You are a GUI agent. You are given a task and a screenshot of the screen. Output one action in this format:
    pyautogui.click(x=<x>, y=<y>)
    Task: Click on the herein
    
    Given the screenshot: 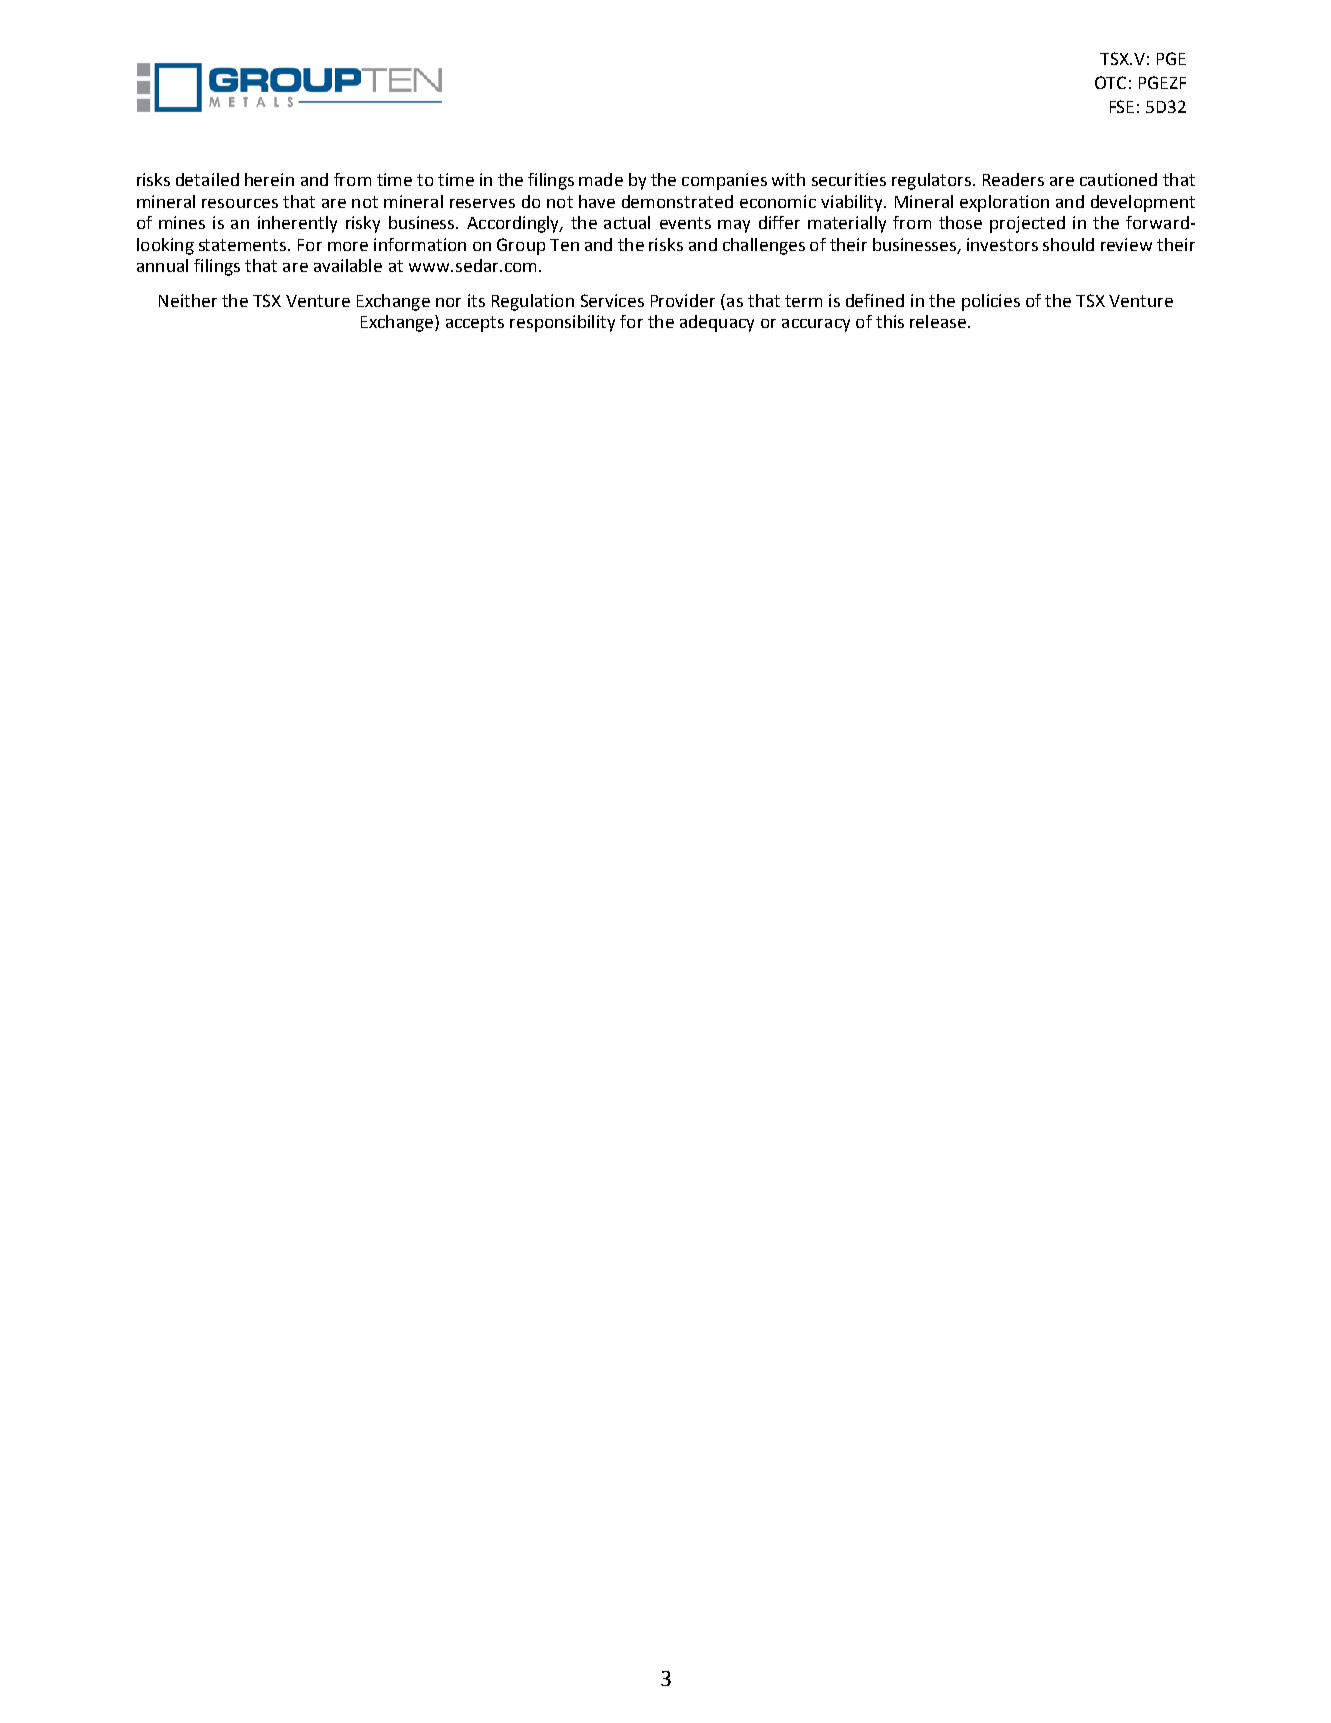 What is the action you would take?
    pyautogui.click(x=269, y=179)
